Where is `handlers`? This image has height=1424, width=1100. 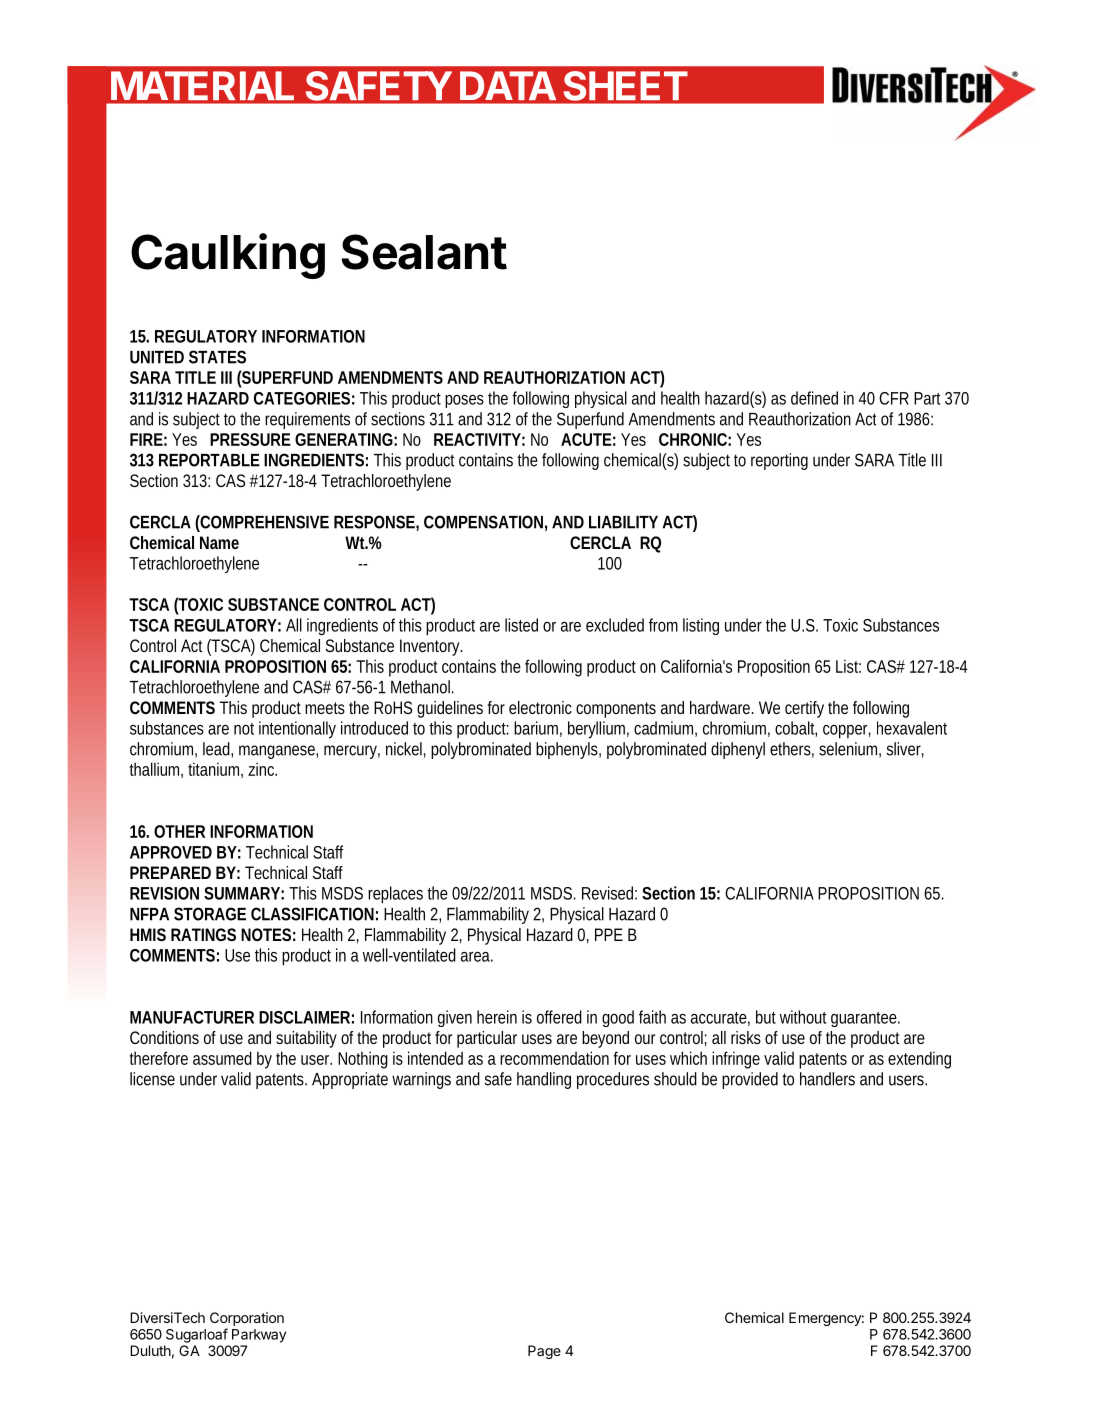
handlers is located at coordinates (827, 1079).
